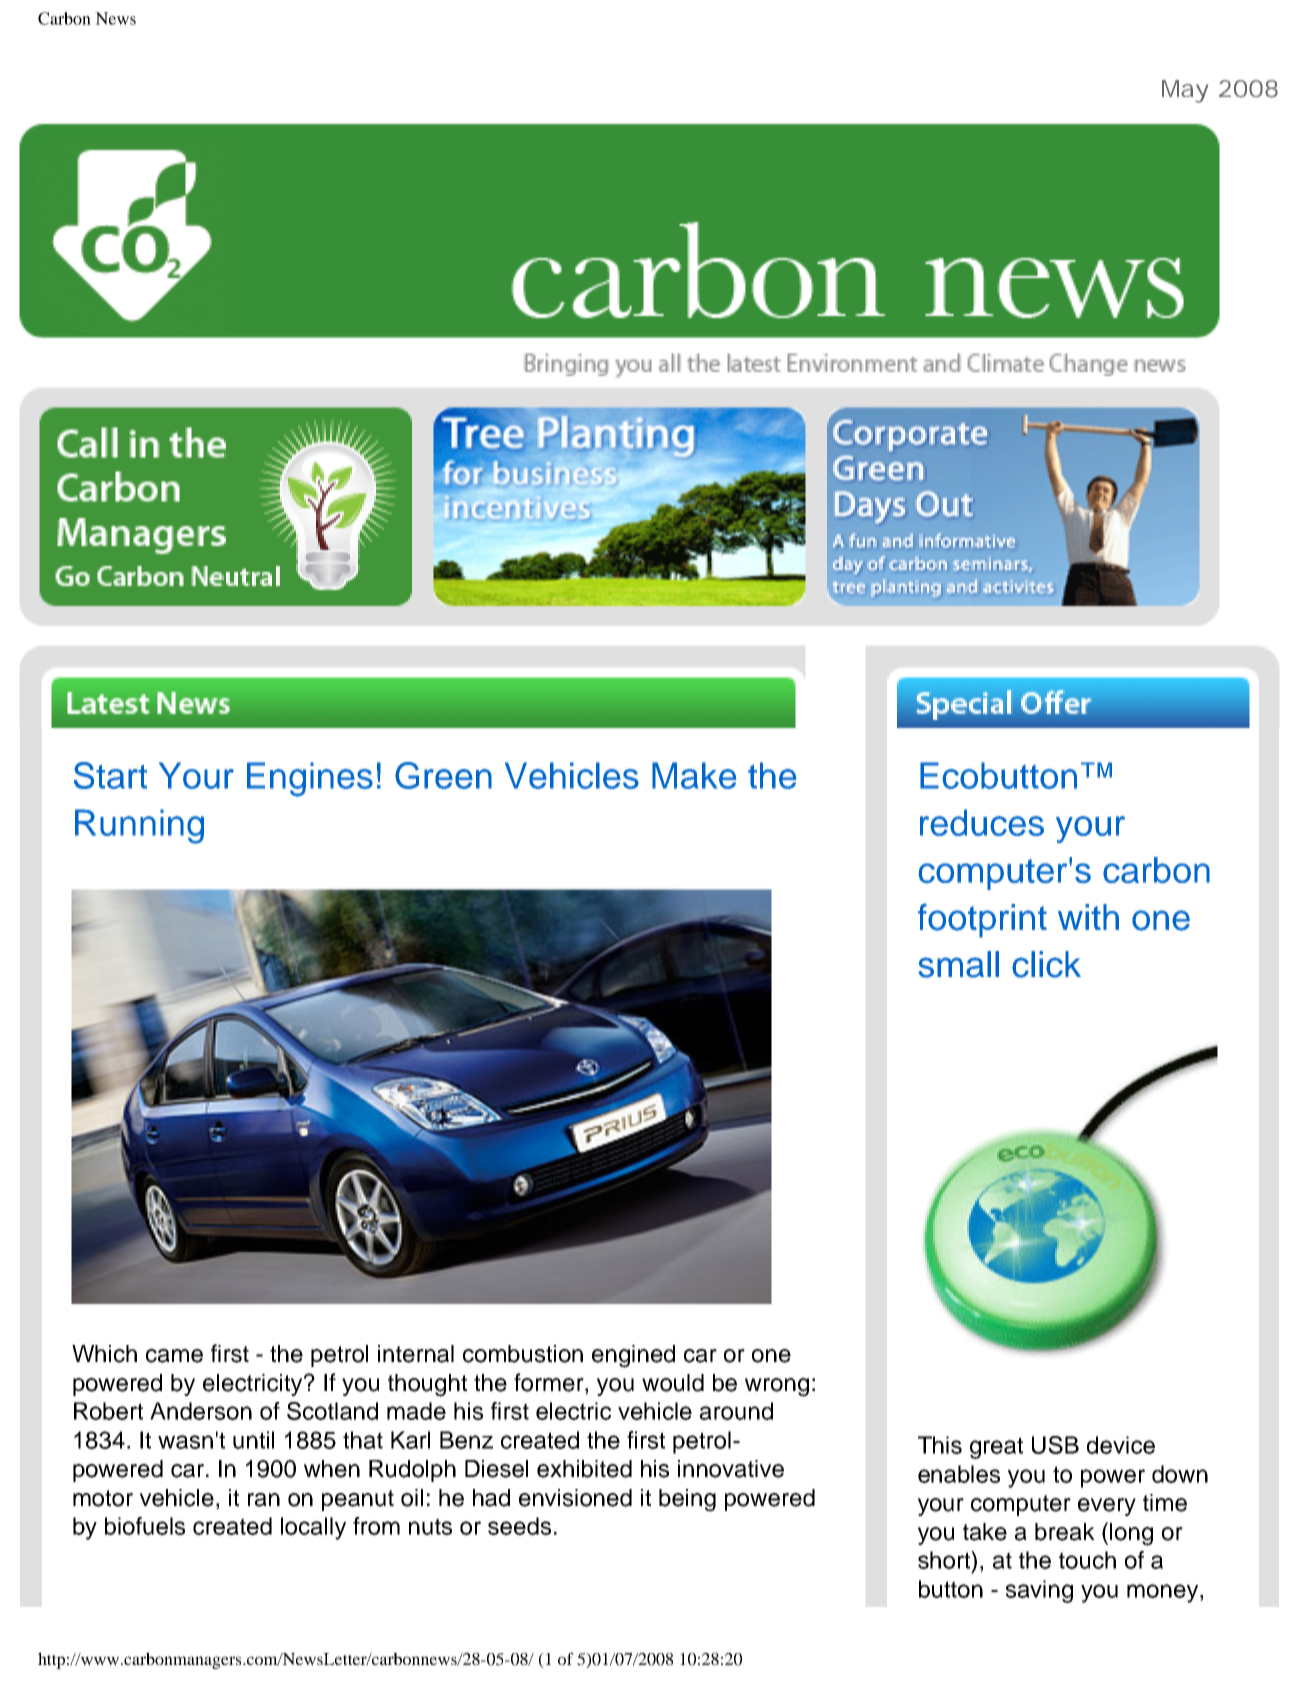 Image resolution: width=1299 pixels, height=1681 pixels. What do you see at coordinates (443, 775) in the document?
I see `Green` at bounding box center [443, 775].
